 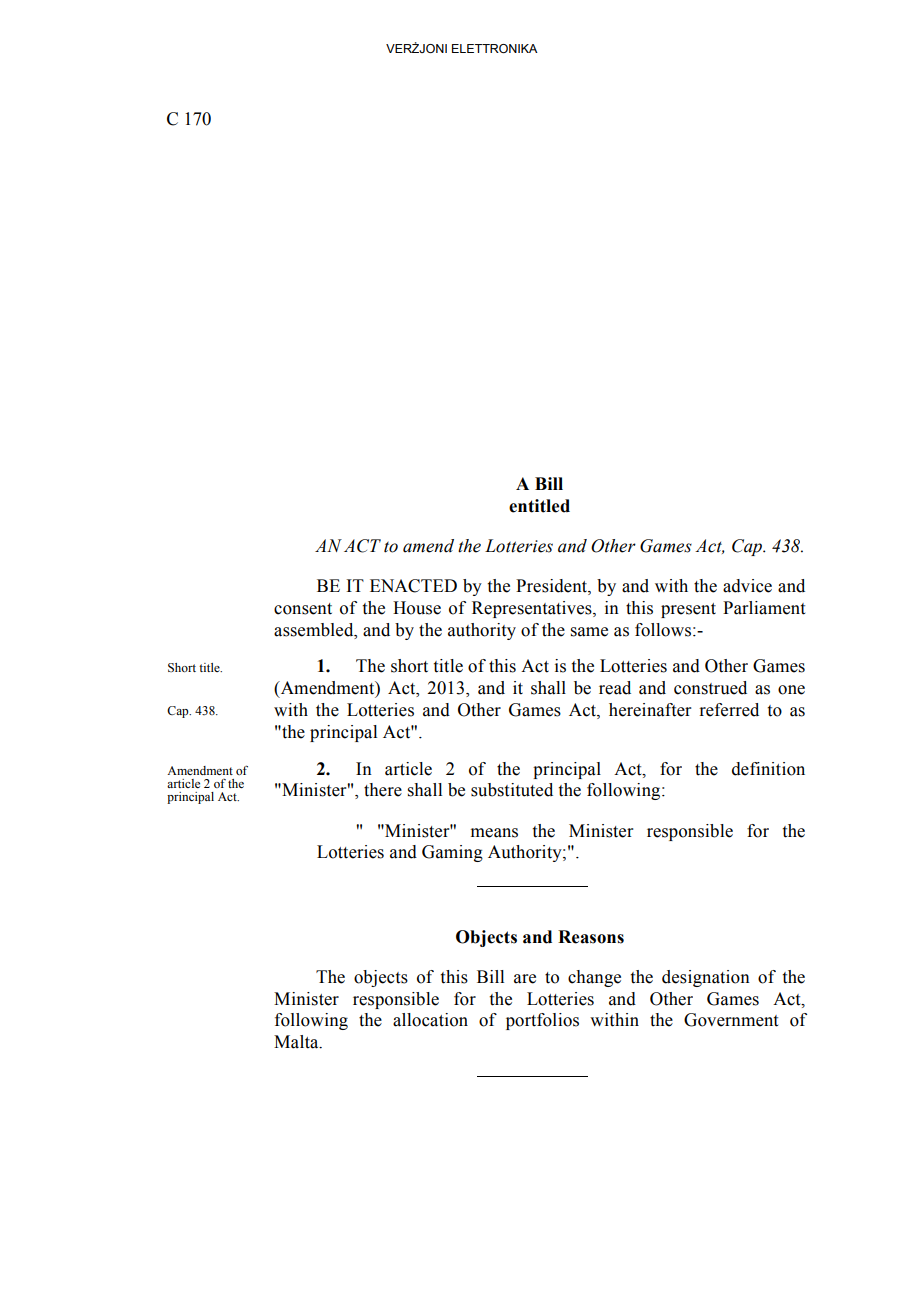 What do you see at coordinates (768, 769) in the screenshot?
I see `definition` at bounding box center [768, 769].
